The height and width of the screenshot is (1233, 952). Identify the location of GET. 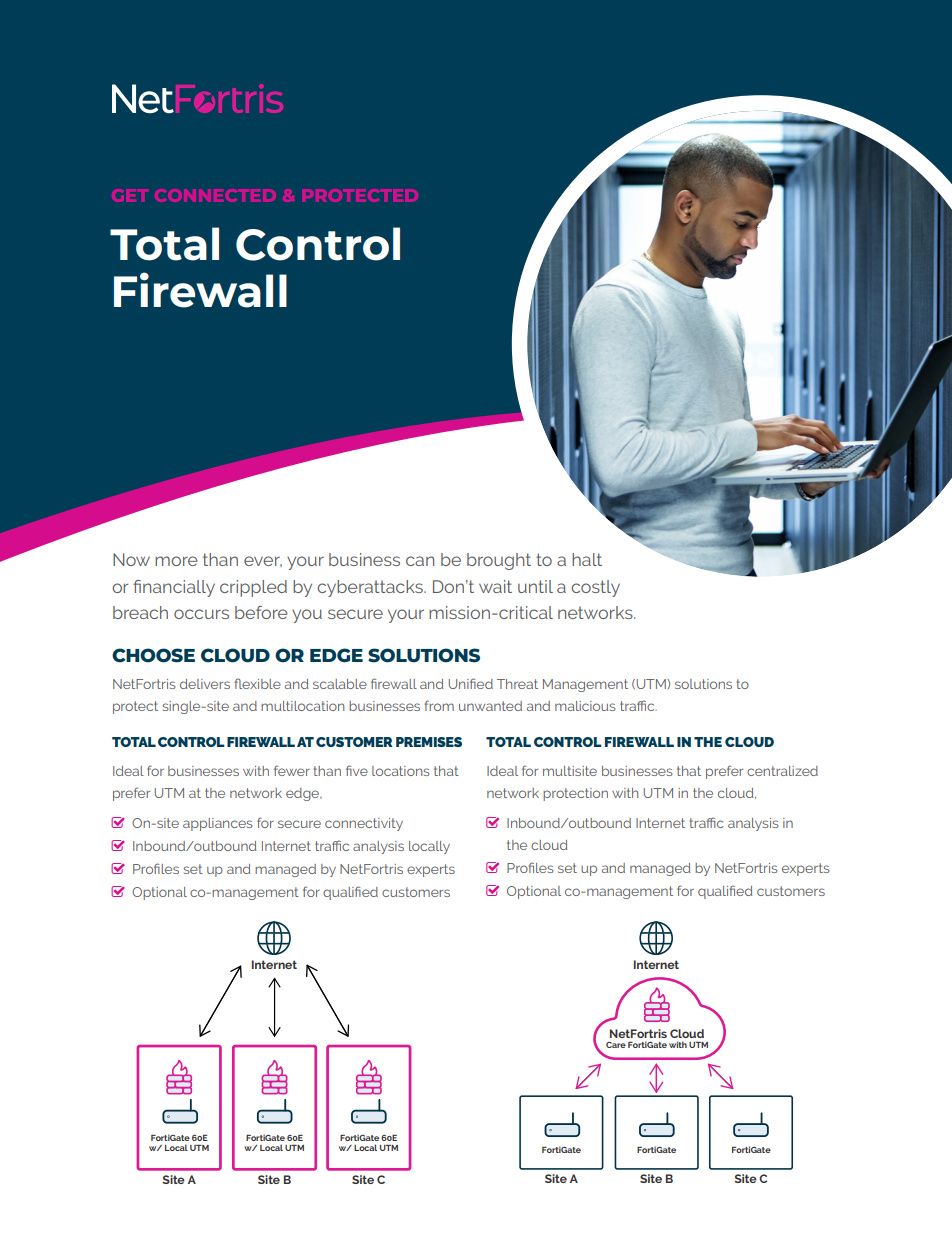
(130, 195).
